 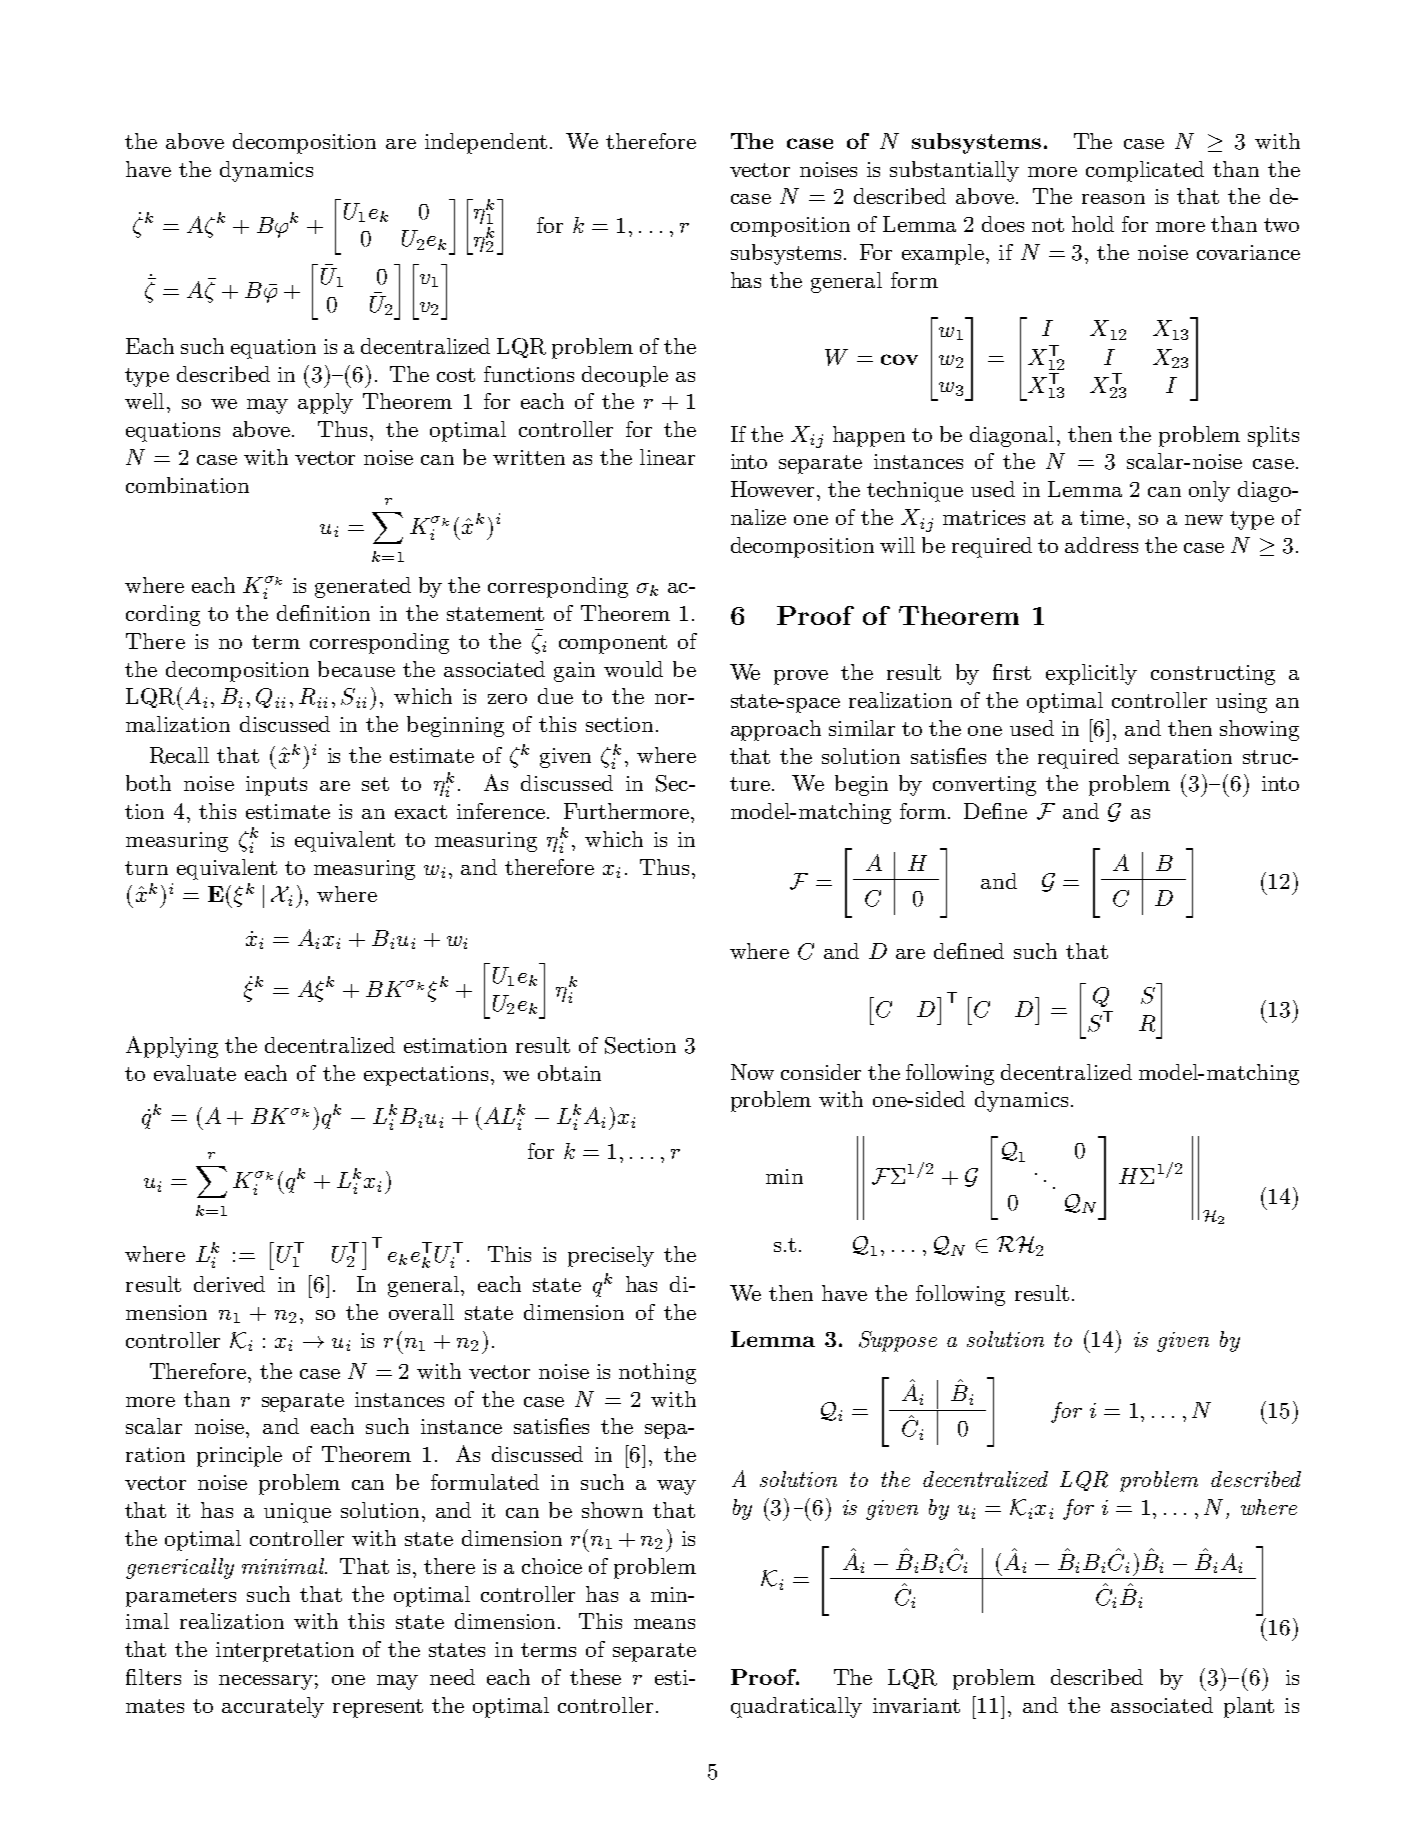 I want to click on plant, so click(x=1249, y=1707).
